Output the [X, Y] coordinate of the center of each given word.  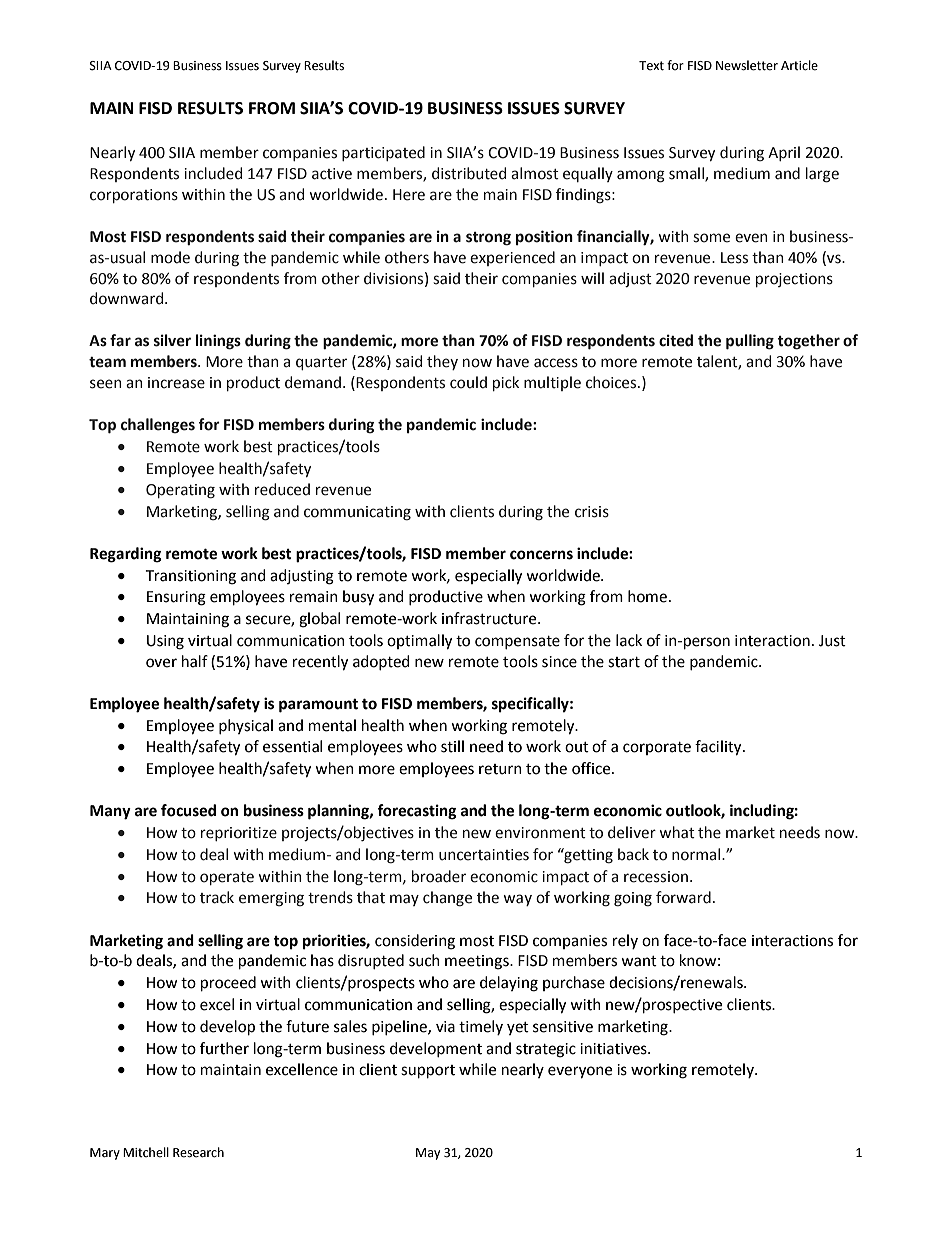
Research [198, 1152]
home [647, 596]
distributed [469, 173]
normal [697, 854]
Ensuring [176, 598]
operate [227, 878]
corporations [134, 196]
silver [172, 340]
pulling [750, 342]
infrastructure [490, 618]
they [442, 362]
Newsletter [747, 65]
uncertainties [484, 855]
